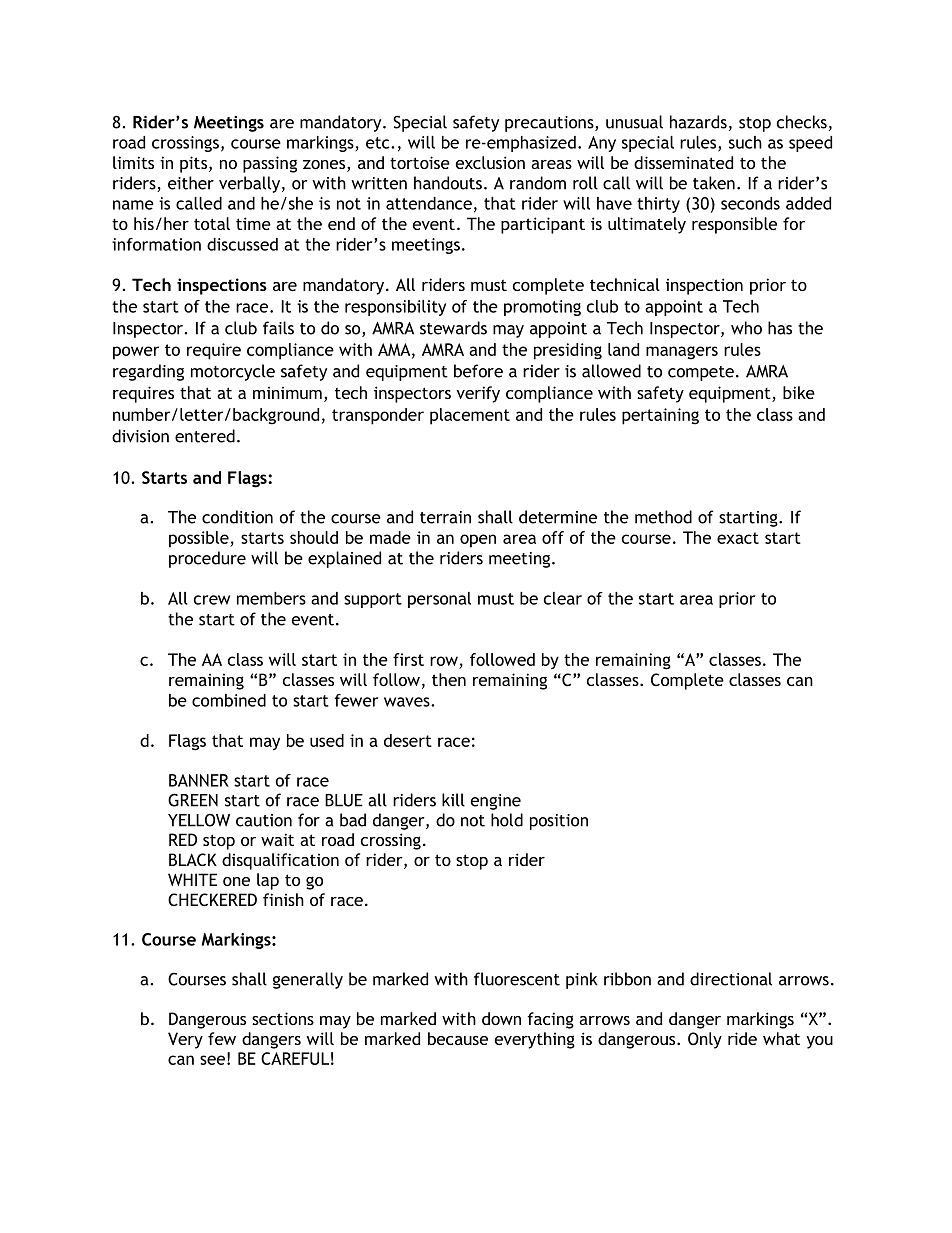  I want to click on entered, so click(205, 436).
